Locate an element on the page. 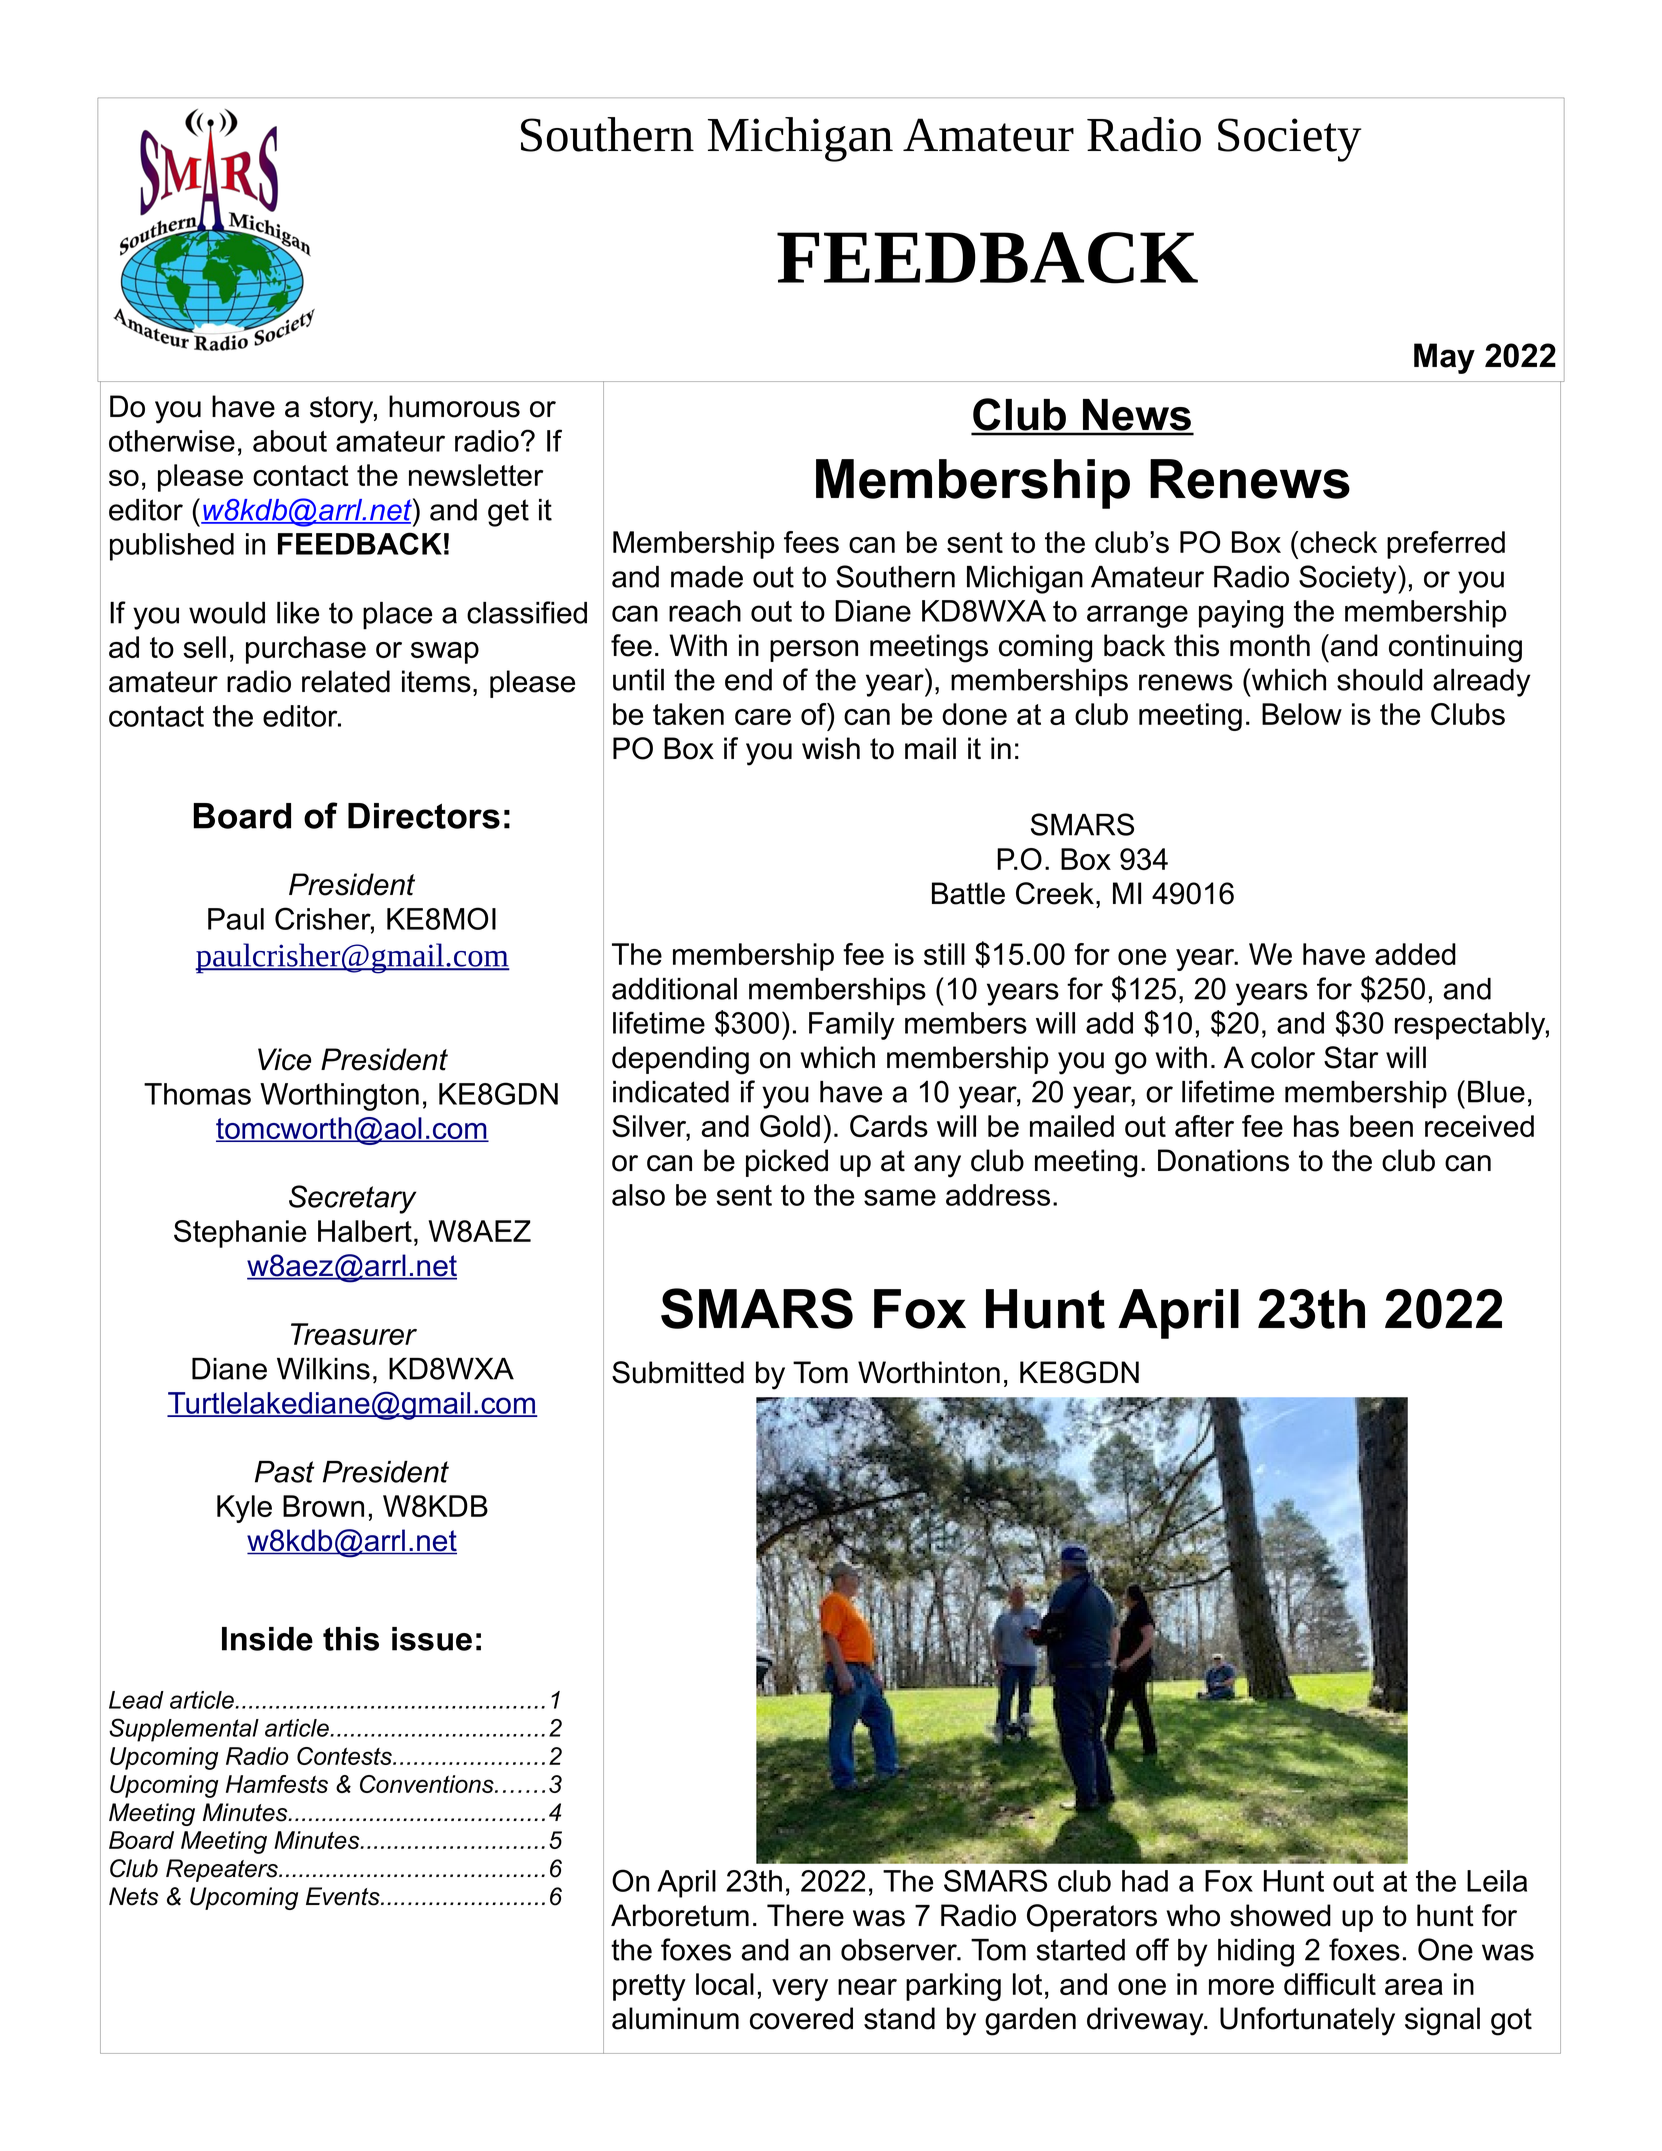  Nets is located at coordinates (134, 1896).
